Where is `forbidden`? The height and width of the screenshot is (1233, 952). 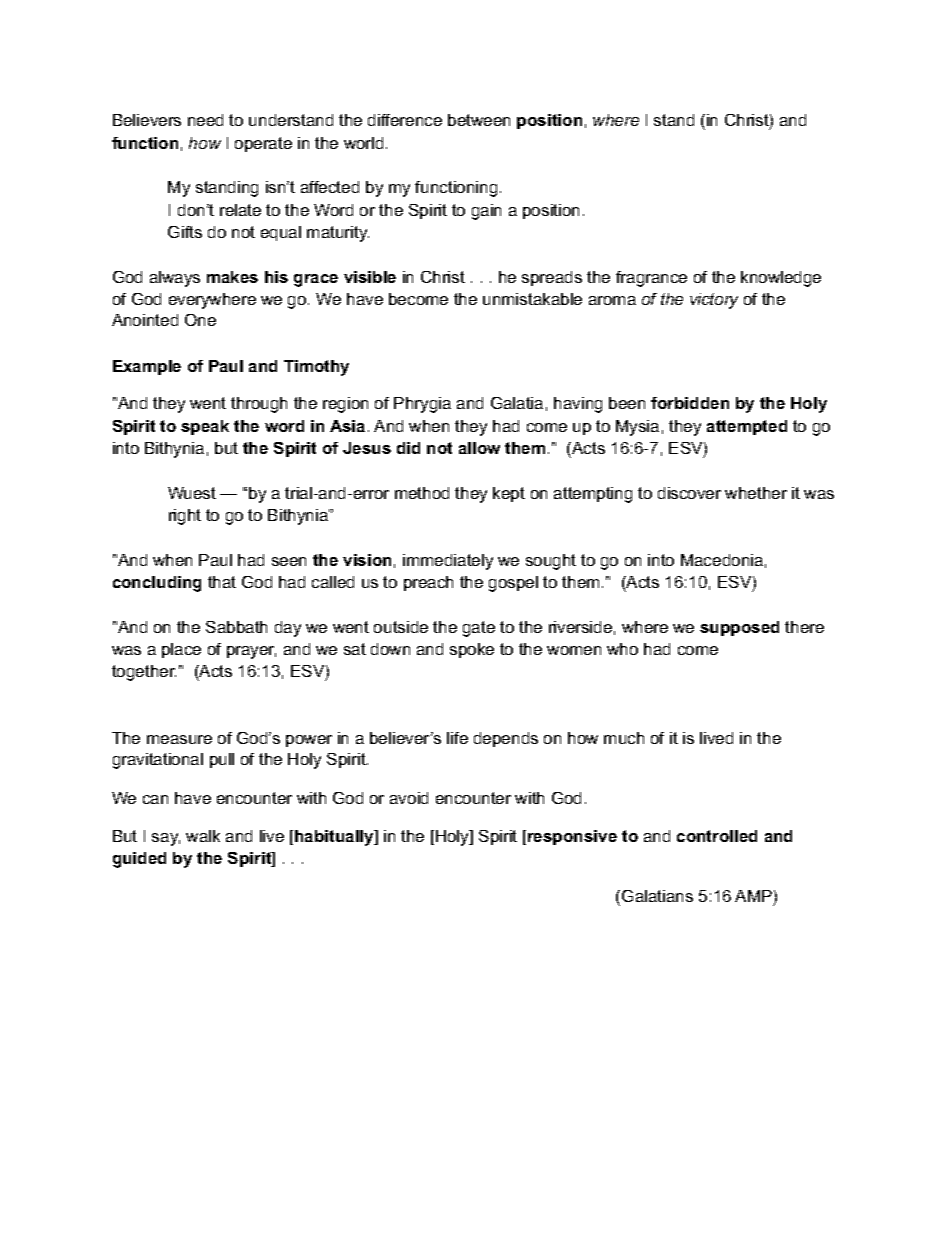
forbidden is located at coordinates (690, 403).
